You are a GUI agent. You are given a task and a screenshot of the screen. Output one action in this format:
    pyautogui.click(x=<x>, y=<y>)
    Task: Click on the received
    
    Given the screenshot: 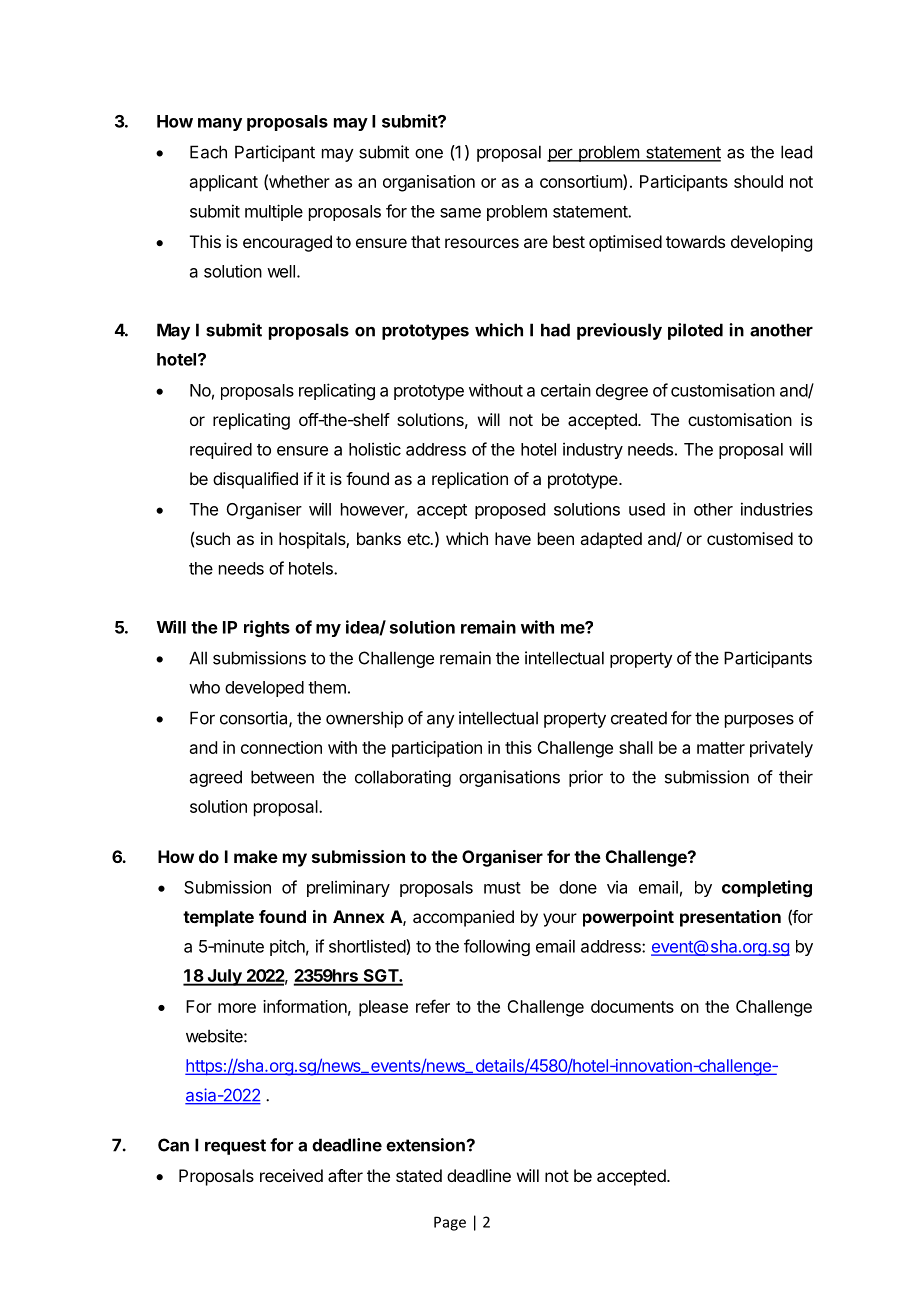 What is the action you would take?
    pyautogui.click(x=291, y=1175)
